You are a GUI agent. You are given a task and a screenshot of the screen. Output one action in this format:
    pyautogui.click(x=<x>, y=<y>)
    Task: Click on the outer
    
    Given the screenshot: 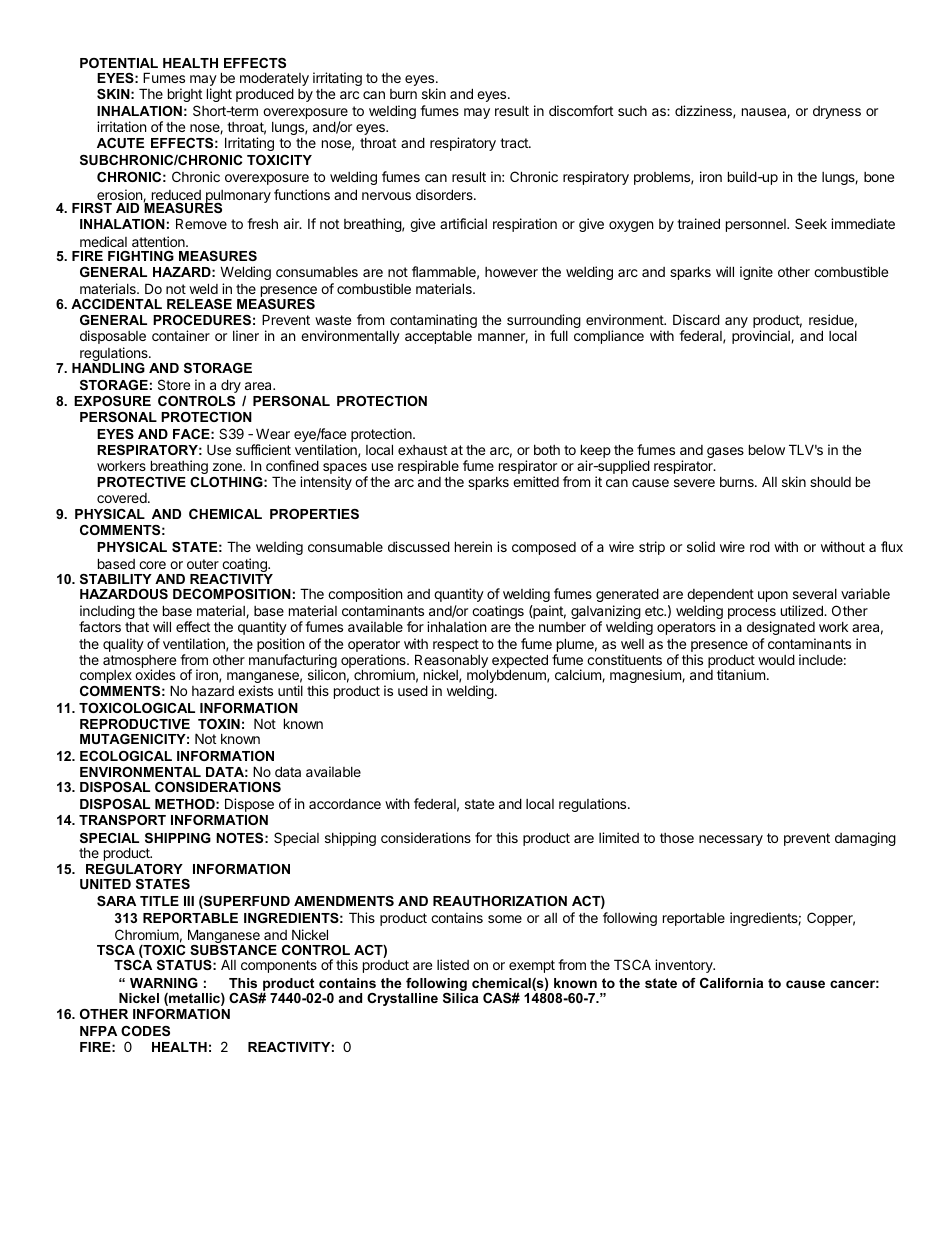 What is the action you would take?
    pyautogui.click(x=203, y=564)
